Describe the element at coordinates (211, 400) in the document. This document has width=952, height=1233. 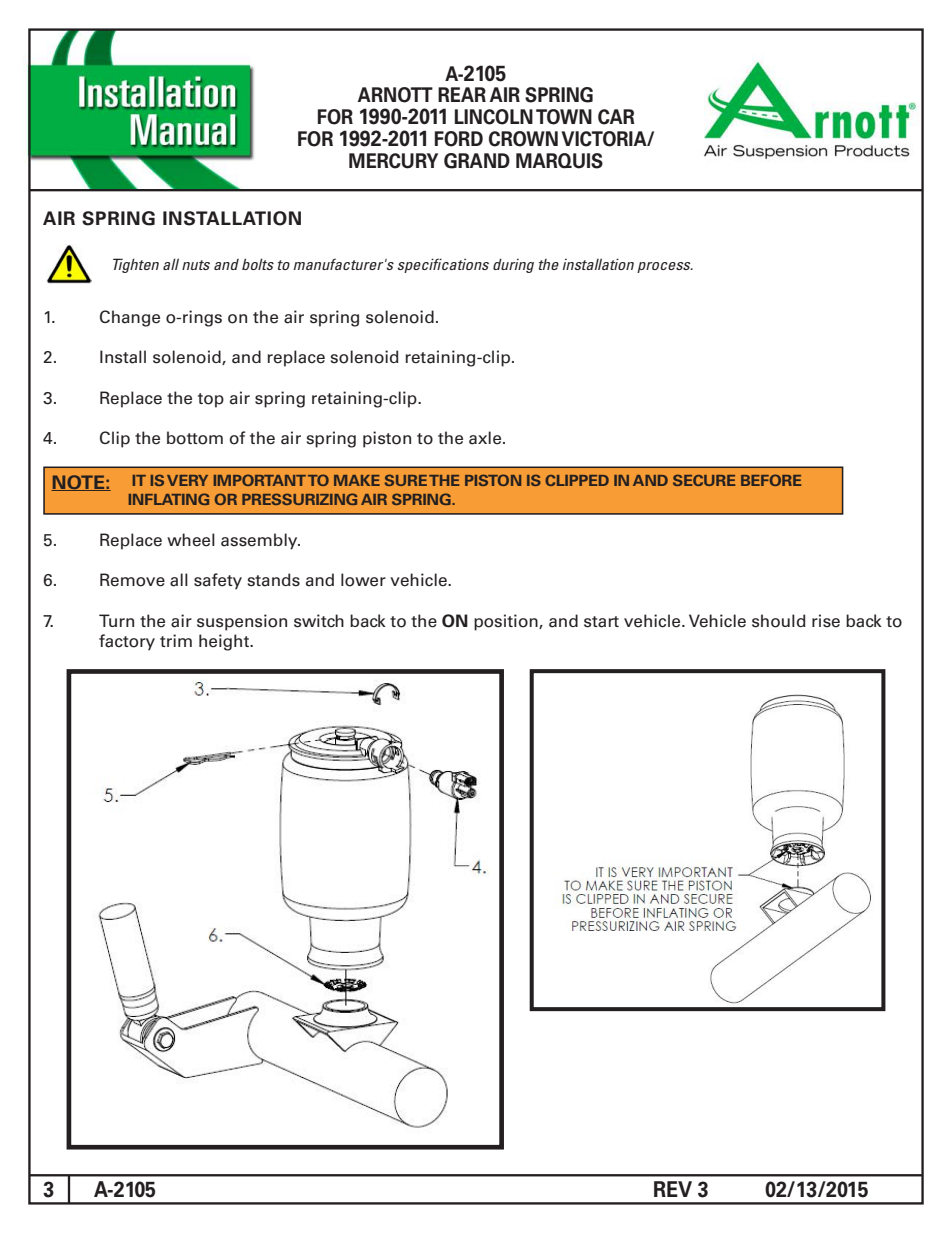
I see `top` at that location.
